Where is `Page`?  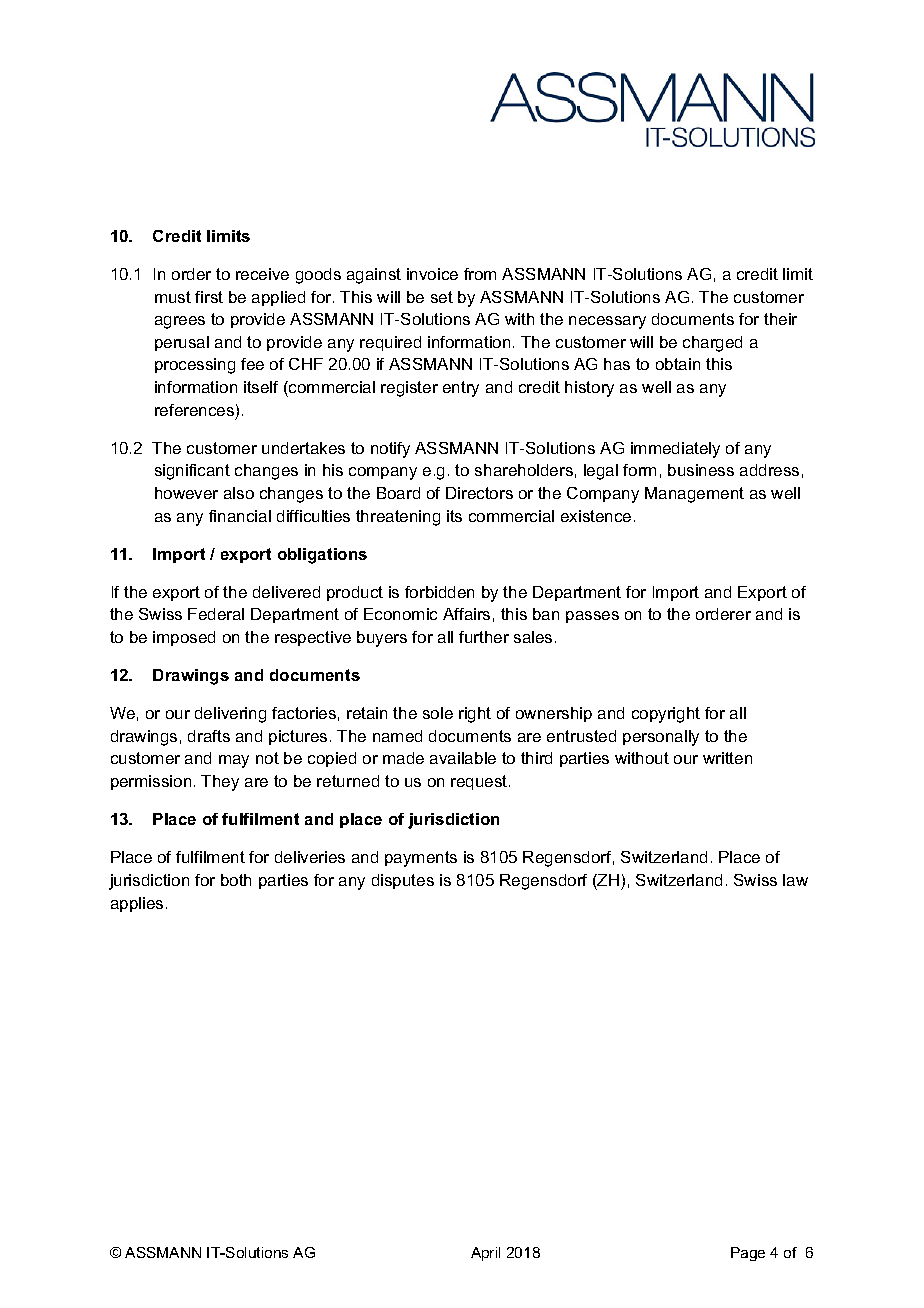
Page is located at coordinates (748, 1254).
